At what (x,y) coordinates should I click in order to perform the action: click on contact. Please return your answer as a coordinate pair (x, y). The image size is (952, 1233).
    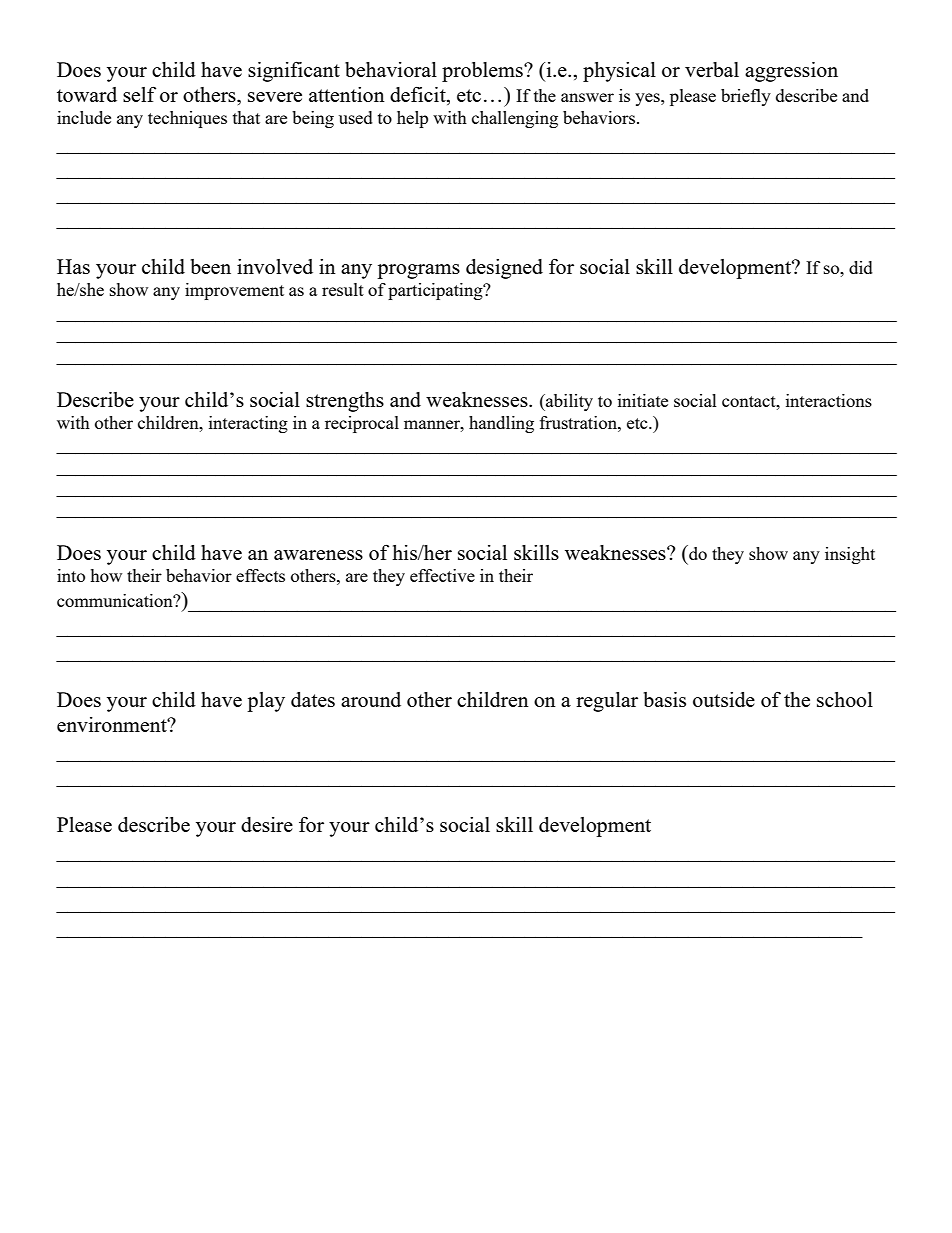
    Looking at the image, I should click on (750, 401).
